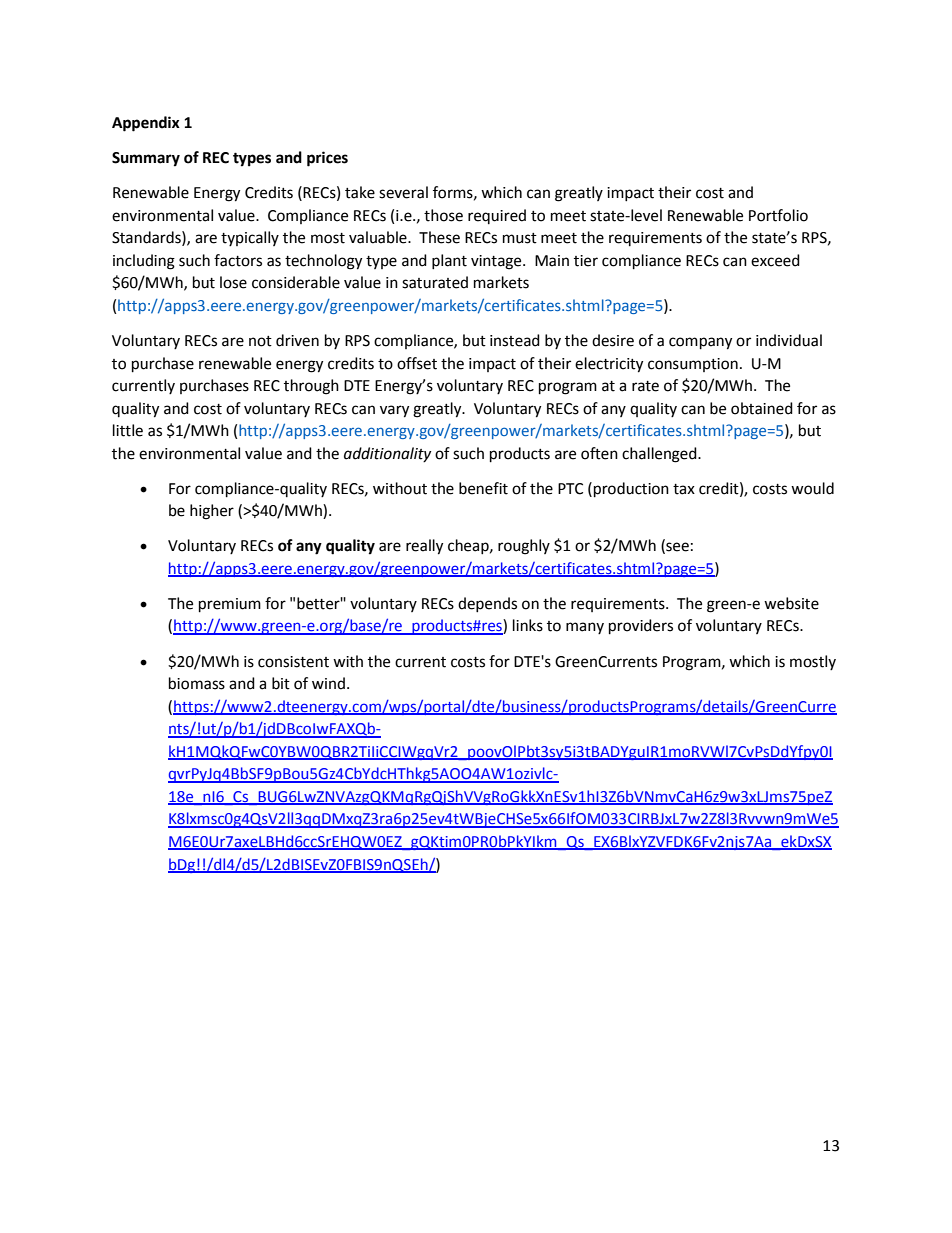  What do you see at coordinates (212, 512) in the screenshot?
I see `higher` at bounding box center [212, 512].
